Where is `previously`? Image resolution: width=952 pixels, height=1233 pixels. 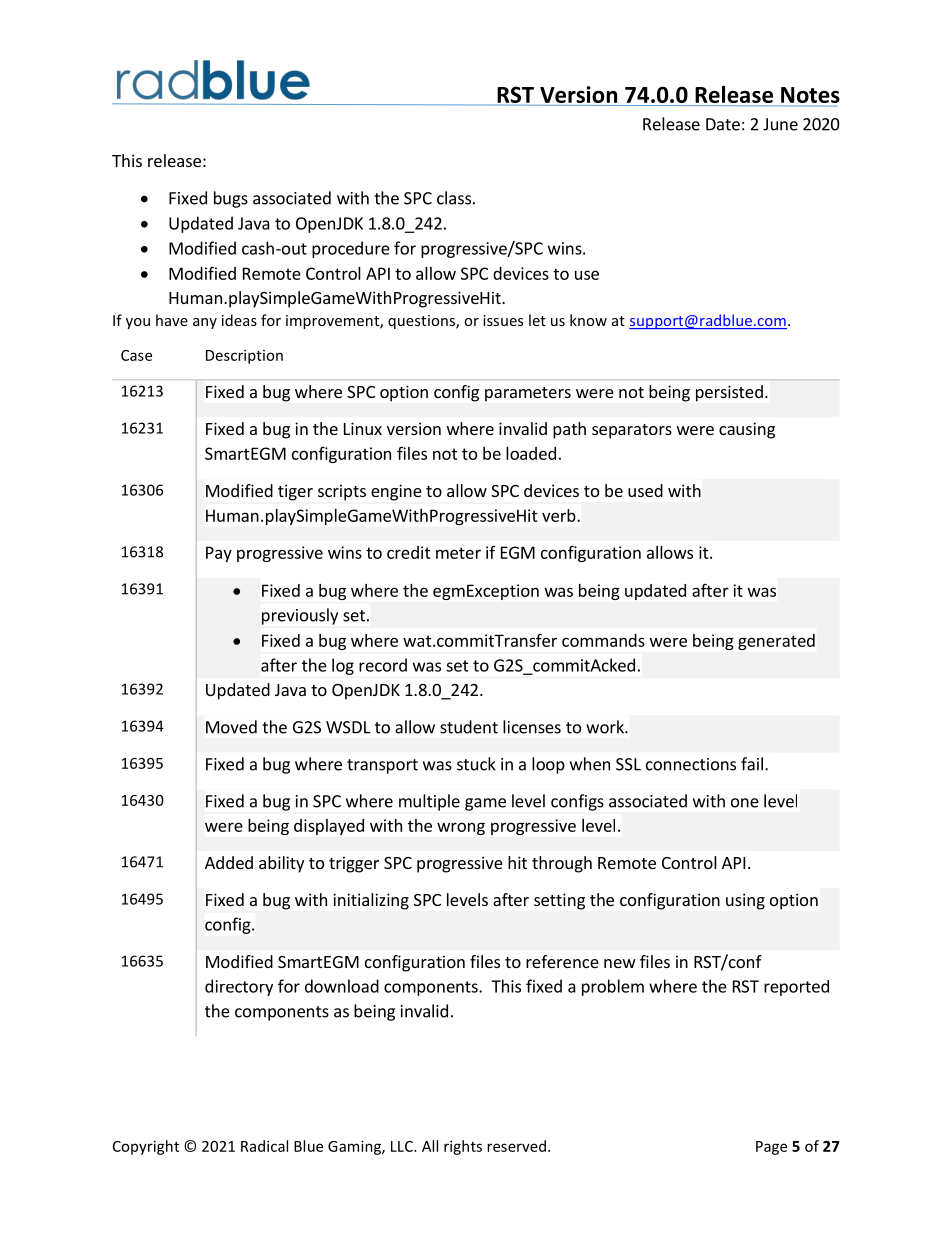
previously is located at coordinates (300, 616).
